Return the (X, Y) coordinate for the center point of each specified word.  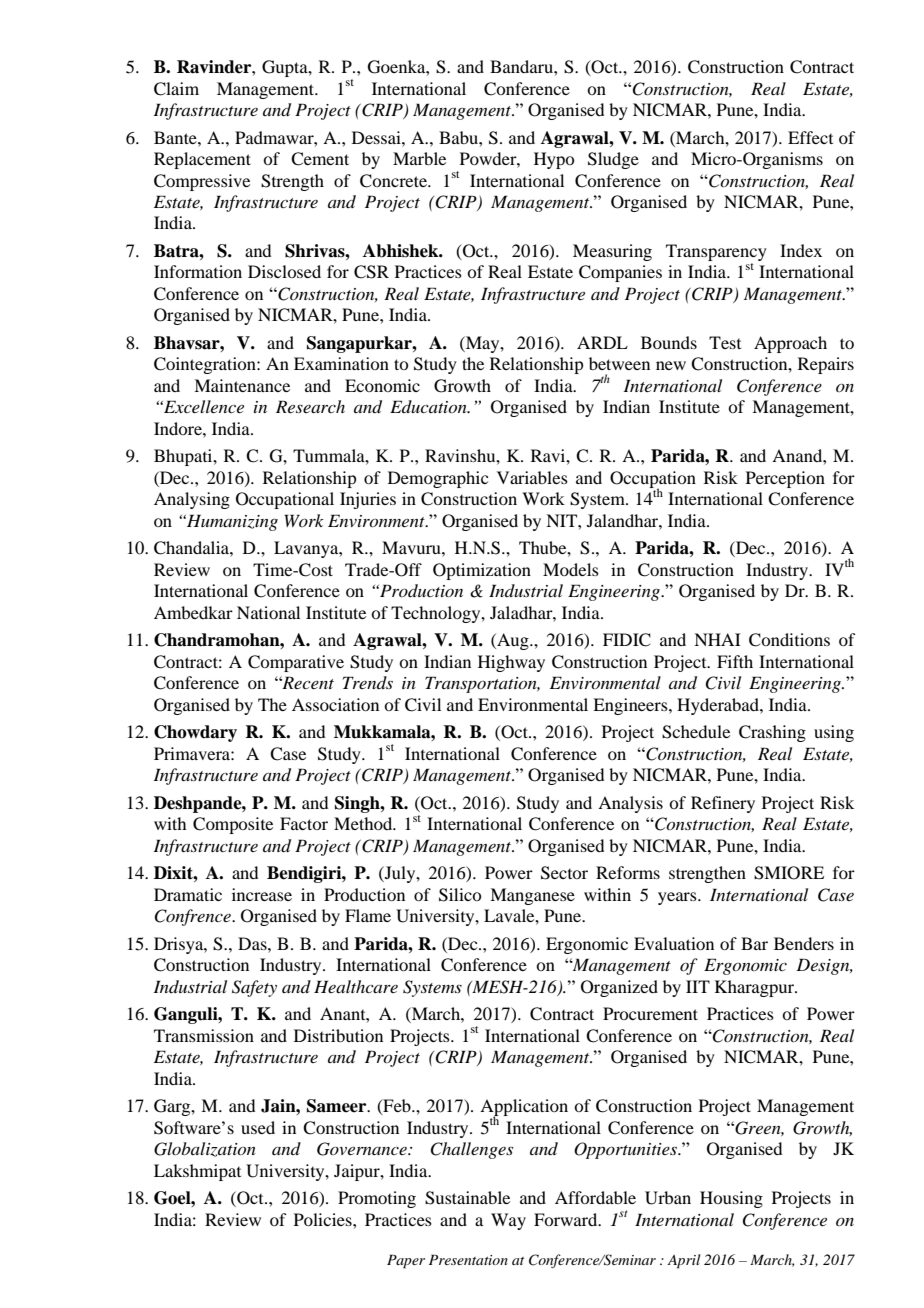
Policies (324, 1219)
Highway (511, 663)
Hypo (554, 160)
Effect (810, 137)
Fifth (735, 661)
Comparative (296, 663)
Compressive (202, 182)
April (684, 1261)
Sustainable (467, 1198)
